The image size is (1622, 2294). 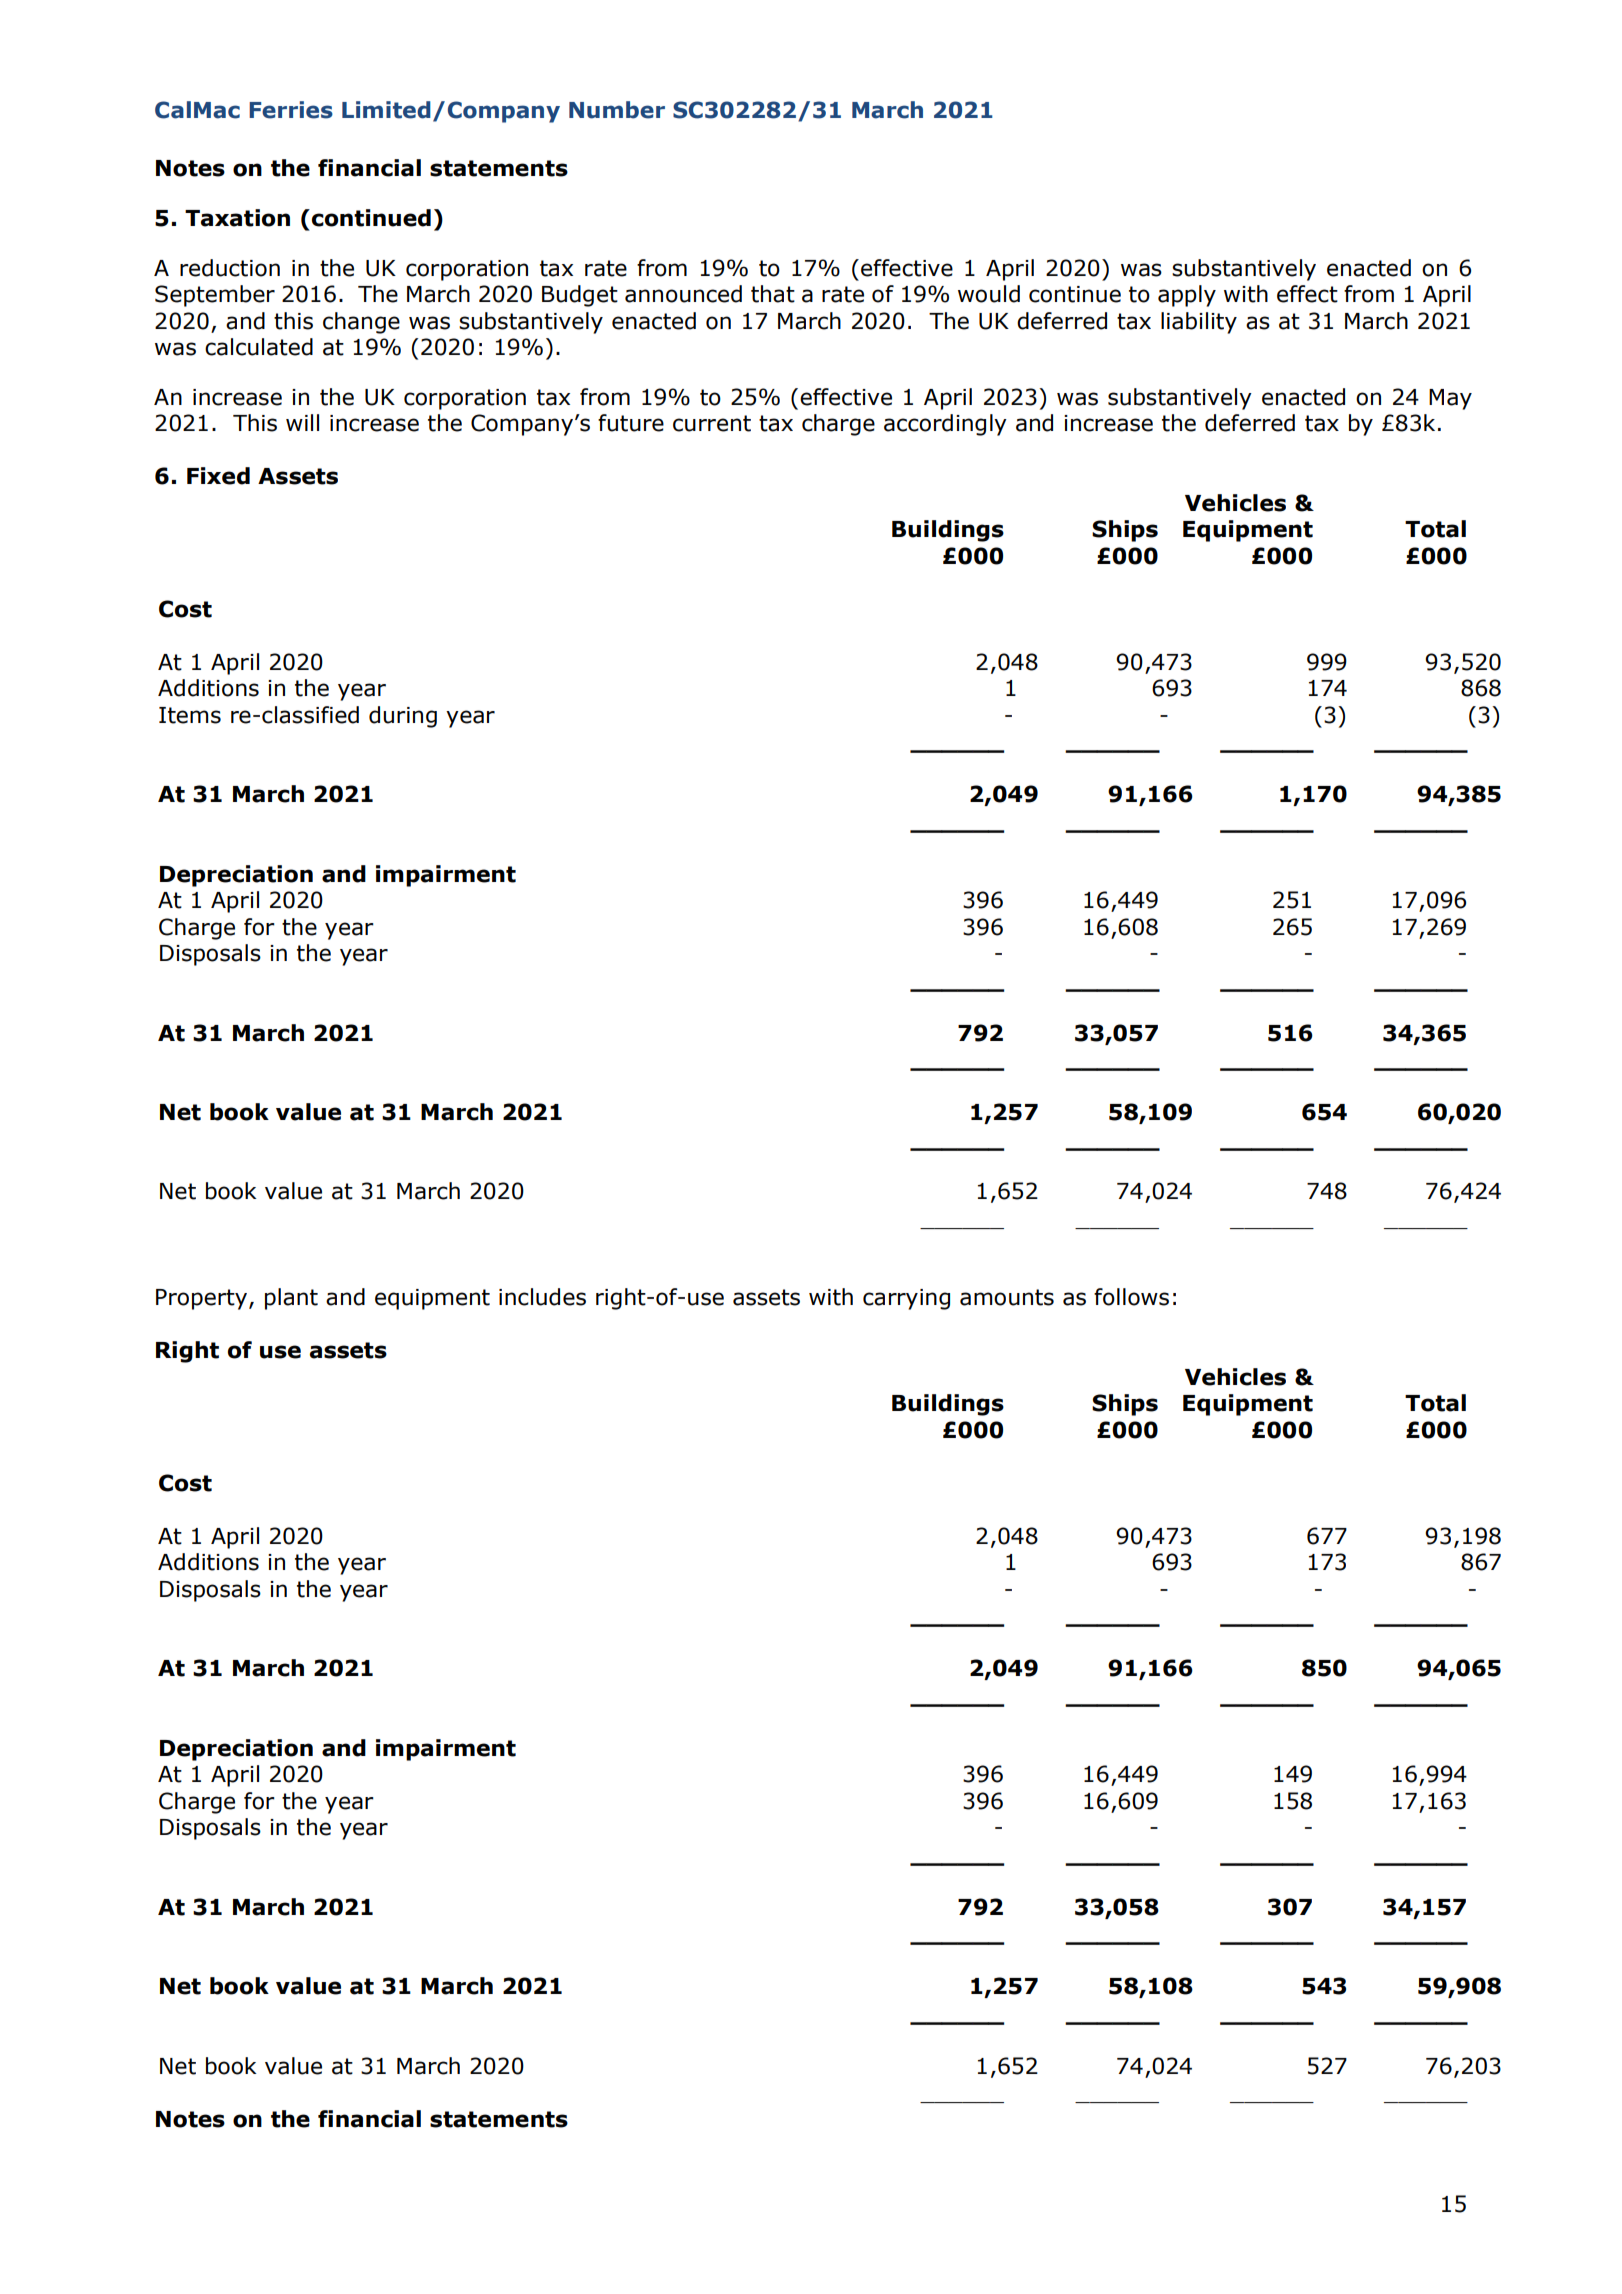 I want to click on accordingly, so click(x=945, y=425).
